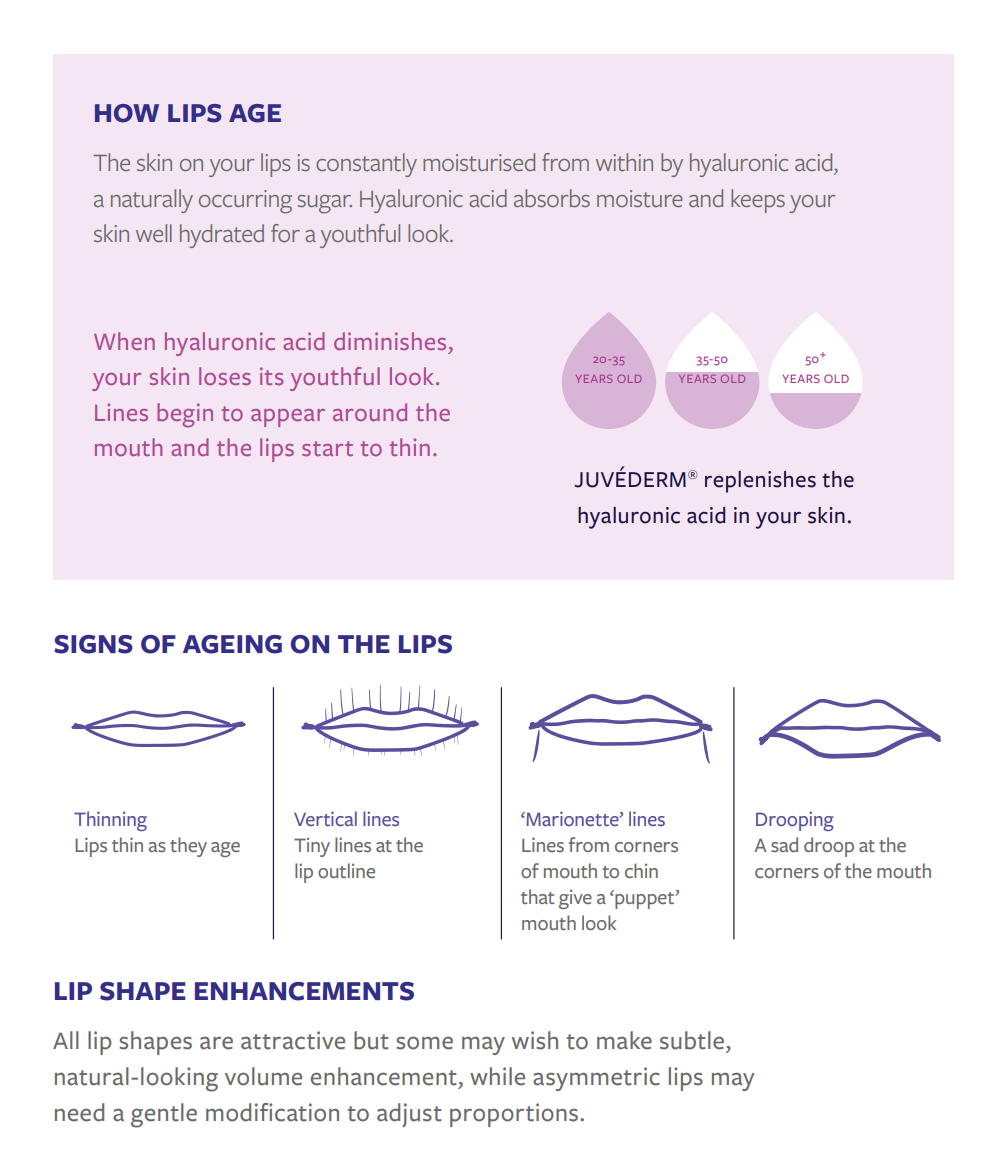  I want to click on HOW, so click(127, 113).
